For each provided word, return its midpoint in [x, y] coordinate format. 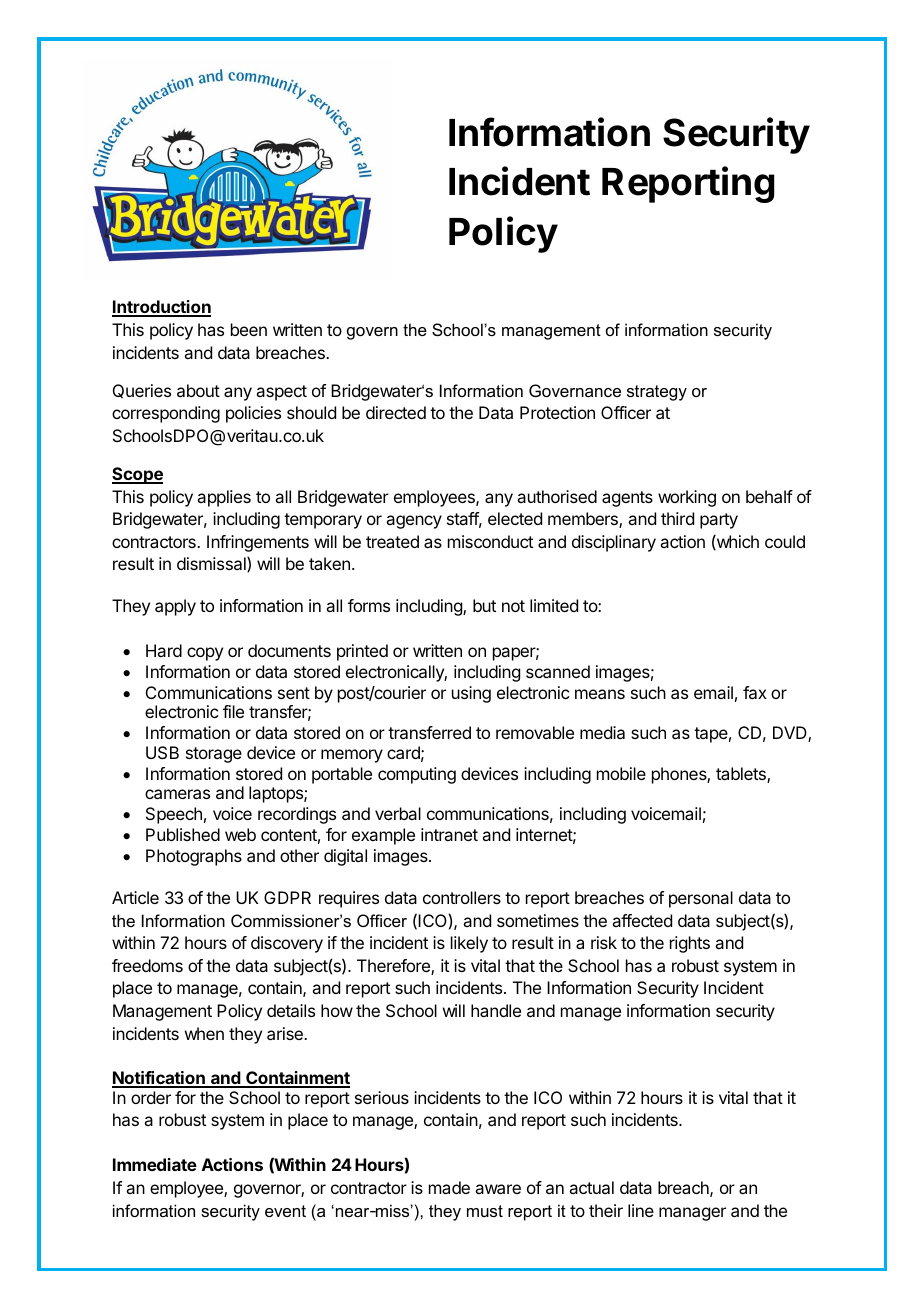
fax [755, 692]
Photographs [194, 857]
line [641, 1210]
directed [396, 412]
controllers [462, 897]
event [285, 1211]
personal [701, 899]
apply [175, 607]
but [484, 605]
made [449, 1187]
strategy [657, 393]
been [249, 329]
